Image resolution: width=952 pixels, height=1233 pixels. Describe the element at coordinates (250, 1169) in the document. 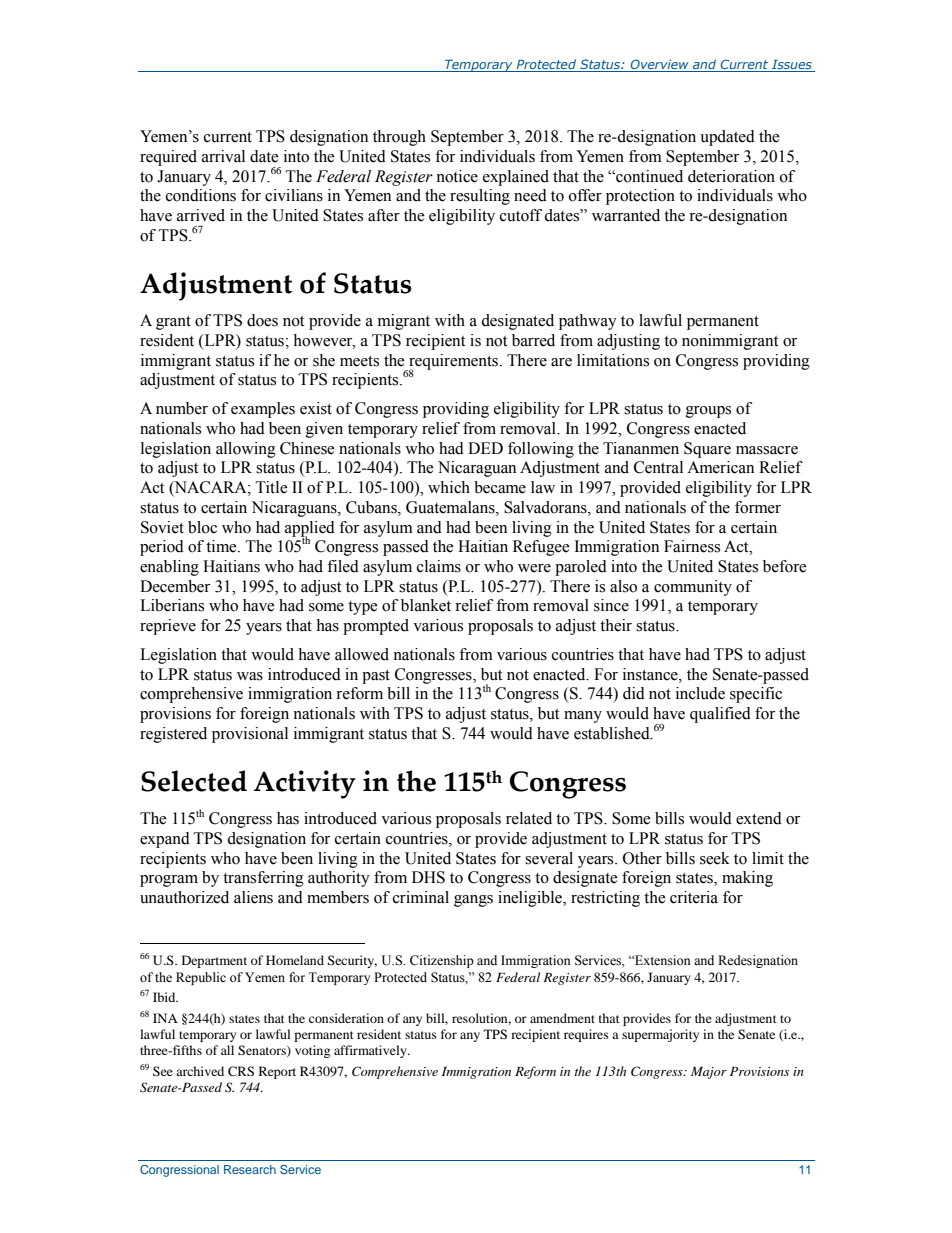

I see `Research` at that location.
